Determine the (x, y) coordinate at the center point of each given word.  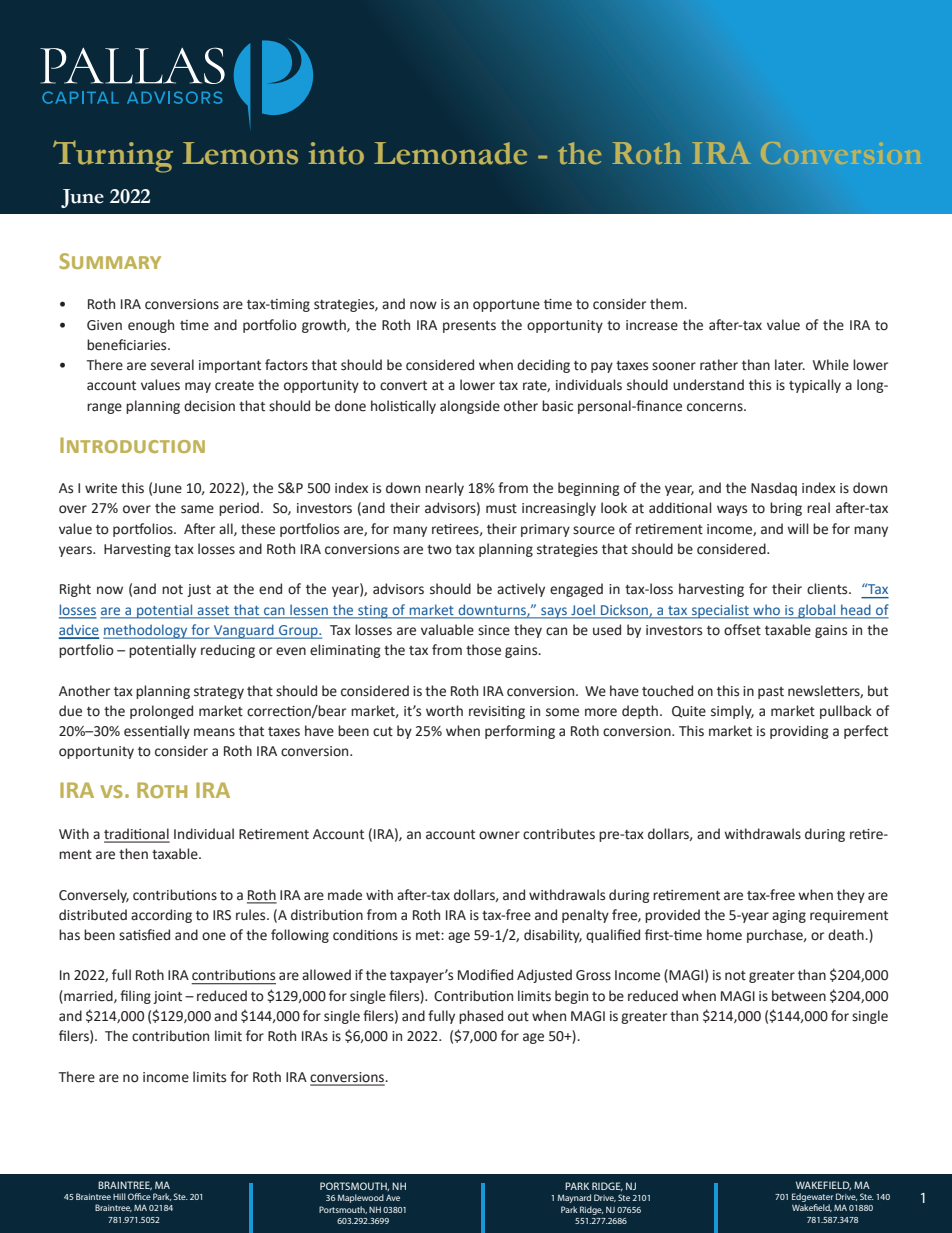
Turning (113, 156)
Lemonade (450, 153)
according (161, 916)
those (483, 650)
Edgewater (812, 1199)
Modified (485, 975)
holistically (403, 407)
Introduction (132, 445)
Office (139, 1196)
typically (815, 386)
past (771, 693)
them (667, 304)
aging (789, 916)
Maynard (574, 1198)
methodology (146, 631)
